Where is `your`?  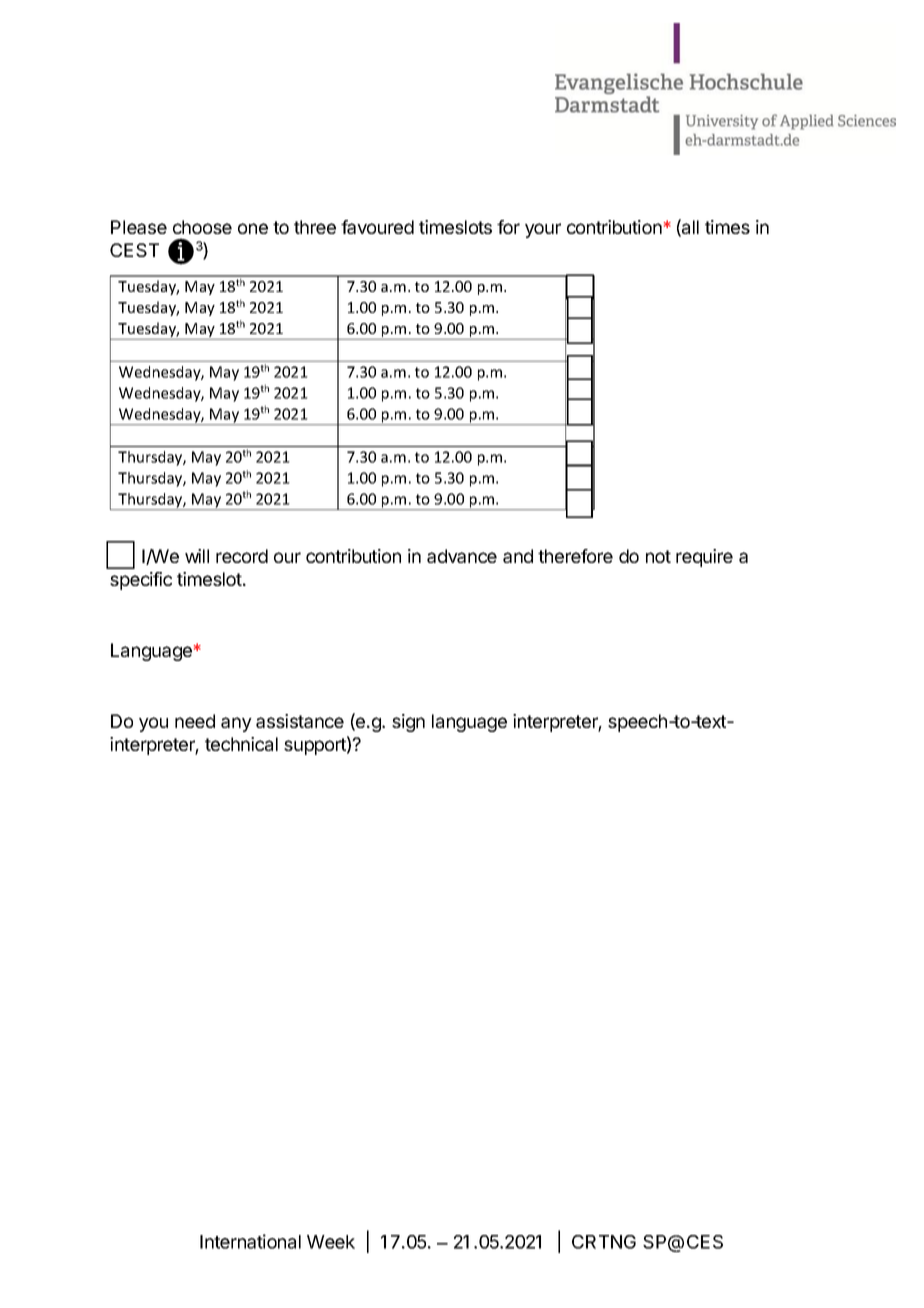
your is located at coordinates (543, 230).
